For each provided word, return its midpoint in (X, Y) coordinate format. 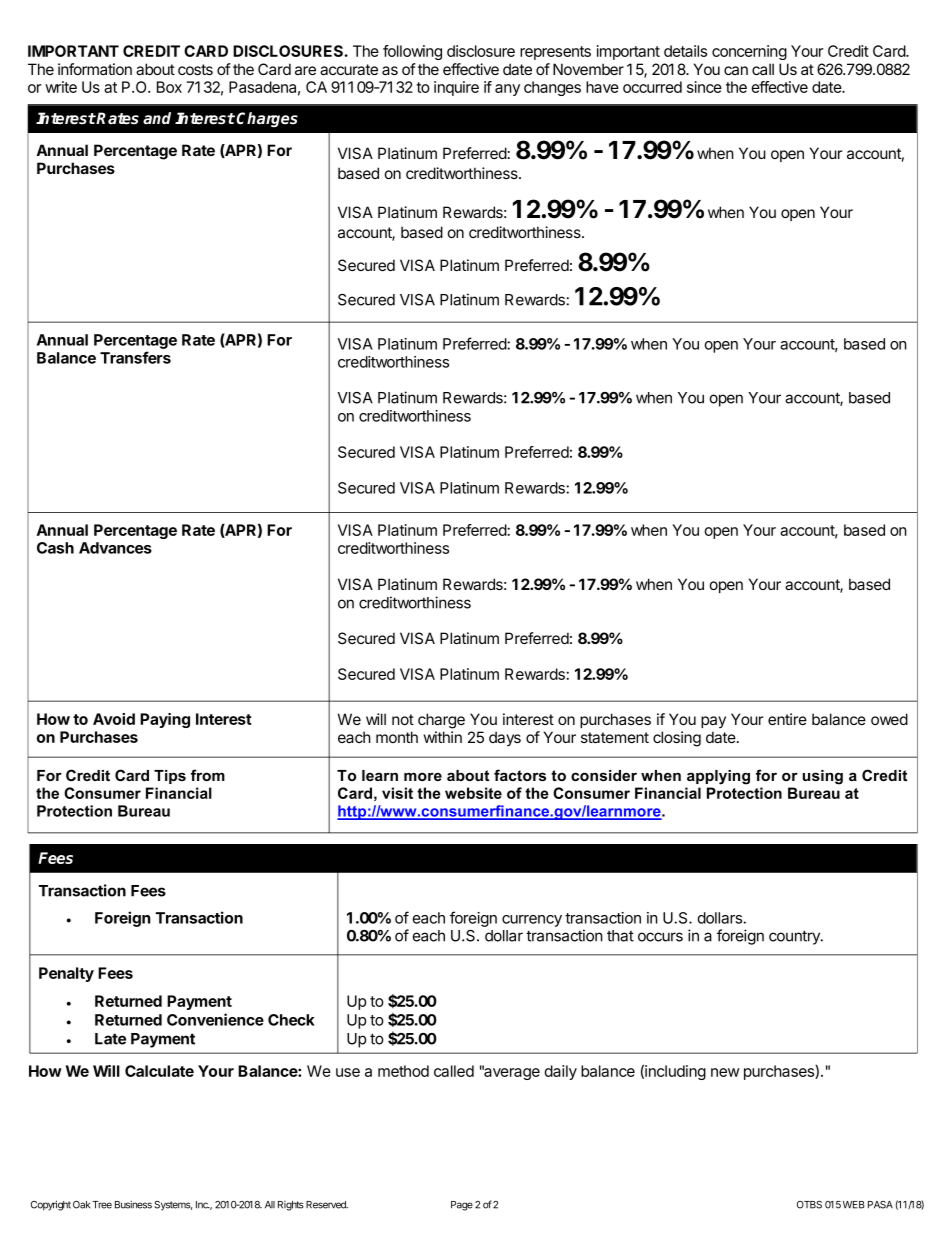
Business (133, 1204)
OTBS (809, 1205)
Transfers (135, 357)
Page (462, 1206)
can (736, 70)
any (507, 90)
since (704, 87)
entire (787, 719)
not (403, 719)
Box (169, 87)
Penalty (66, 974)
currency (532, 921)
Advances (115, 548)
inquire (456, 88)
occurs (660, 937)
